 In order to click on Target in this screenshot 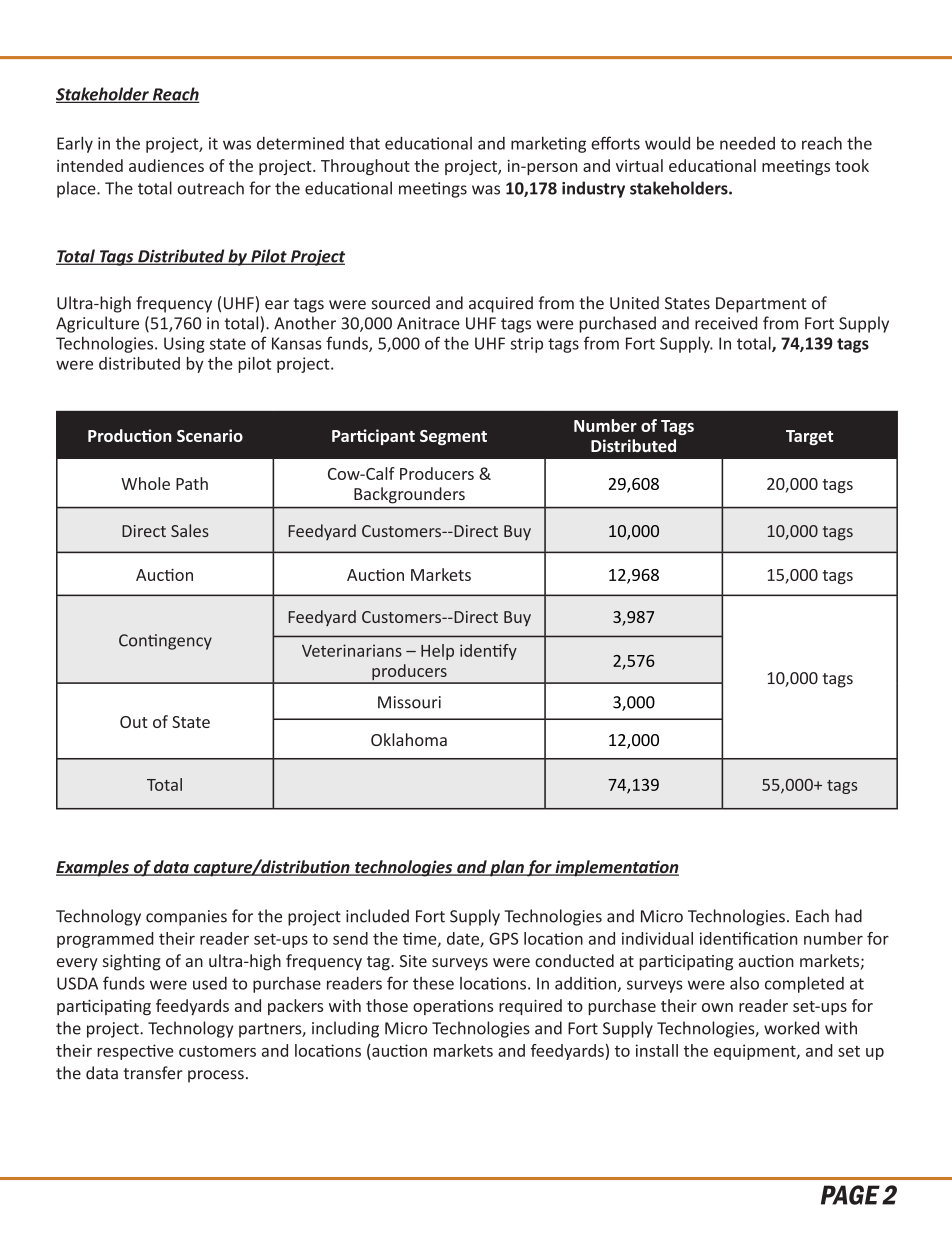, I will do `click(809, 437)`.
